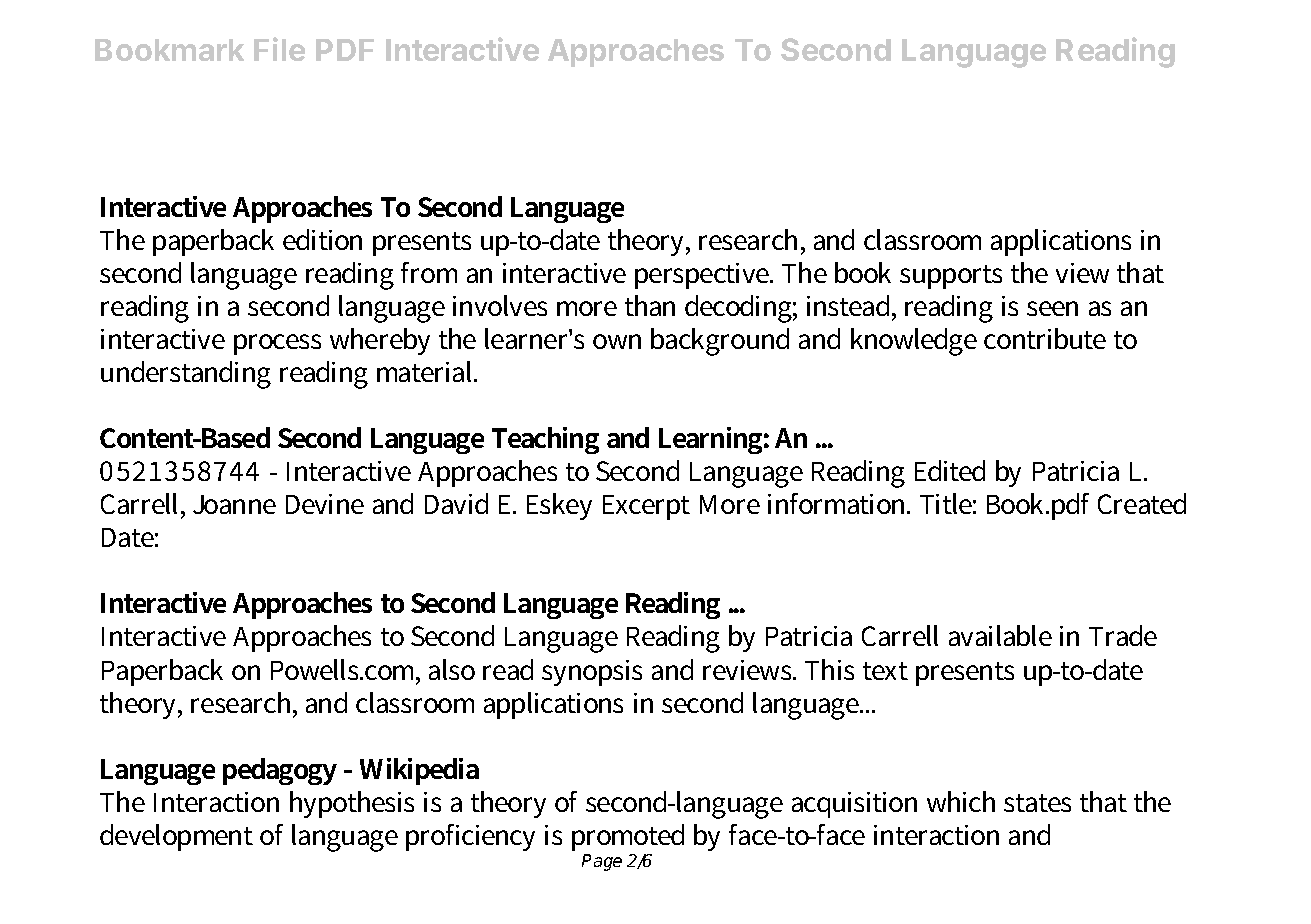  I want to click on seen, so click(1052, 308).
